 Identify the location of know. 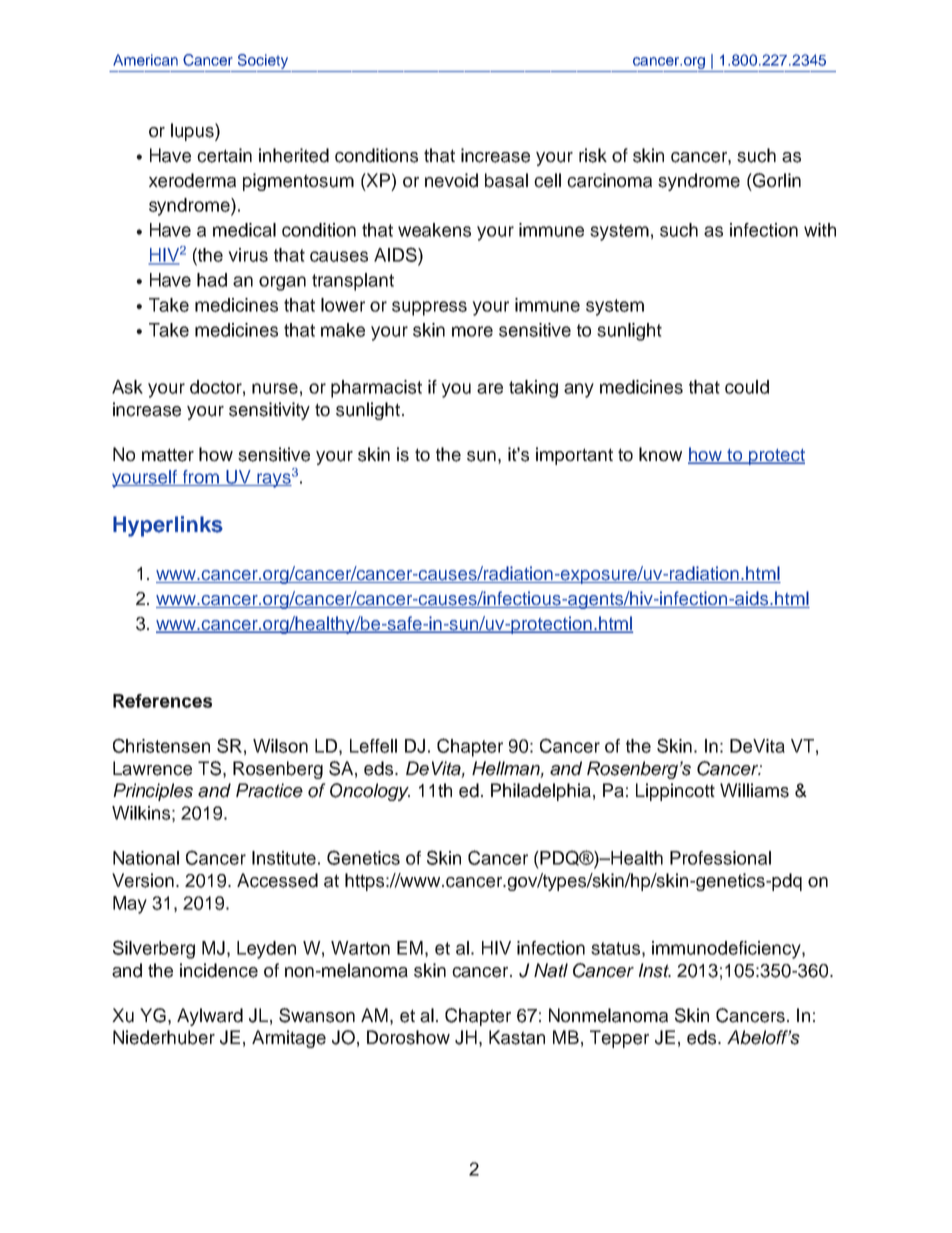
(660, 454).
